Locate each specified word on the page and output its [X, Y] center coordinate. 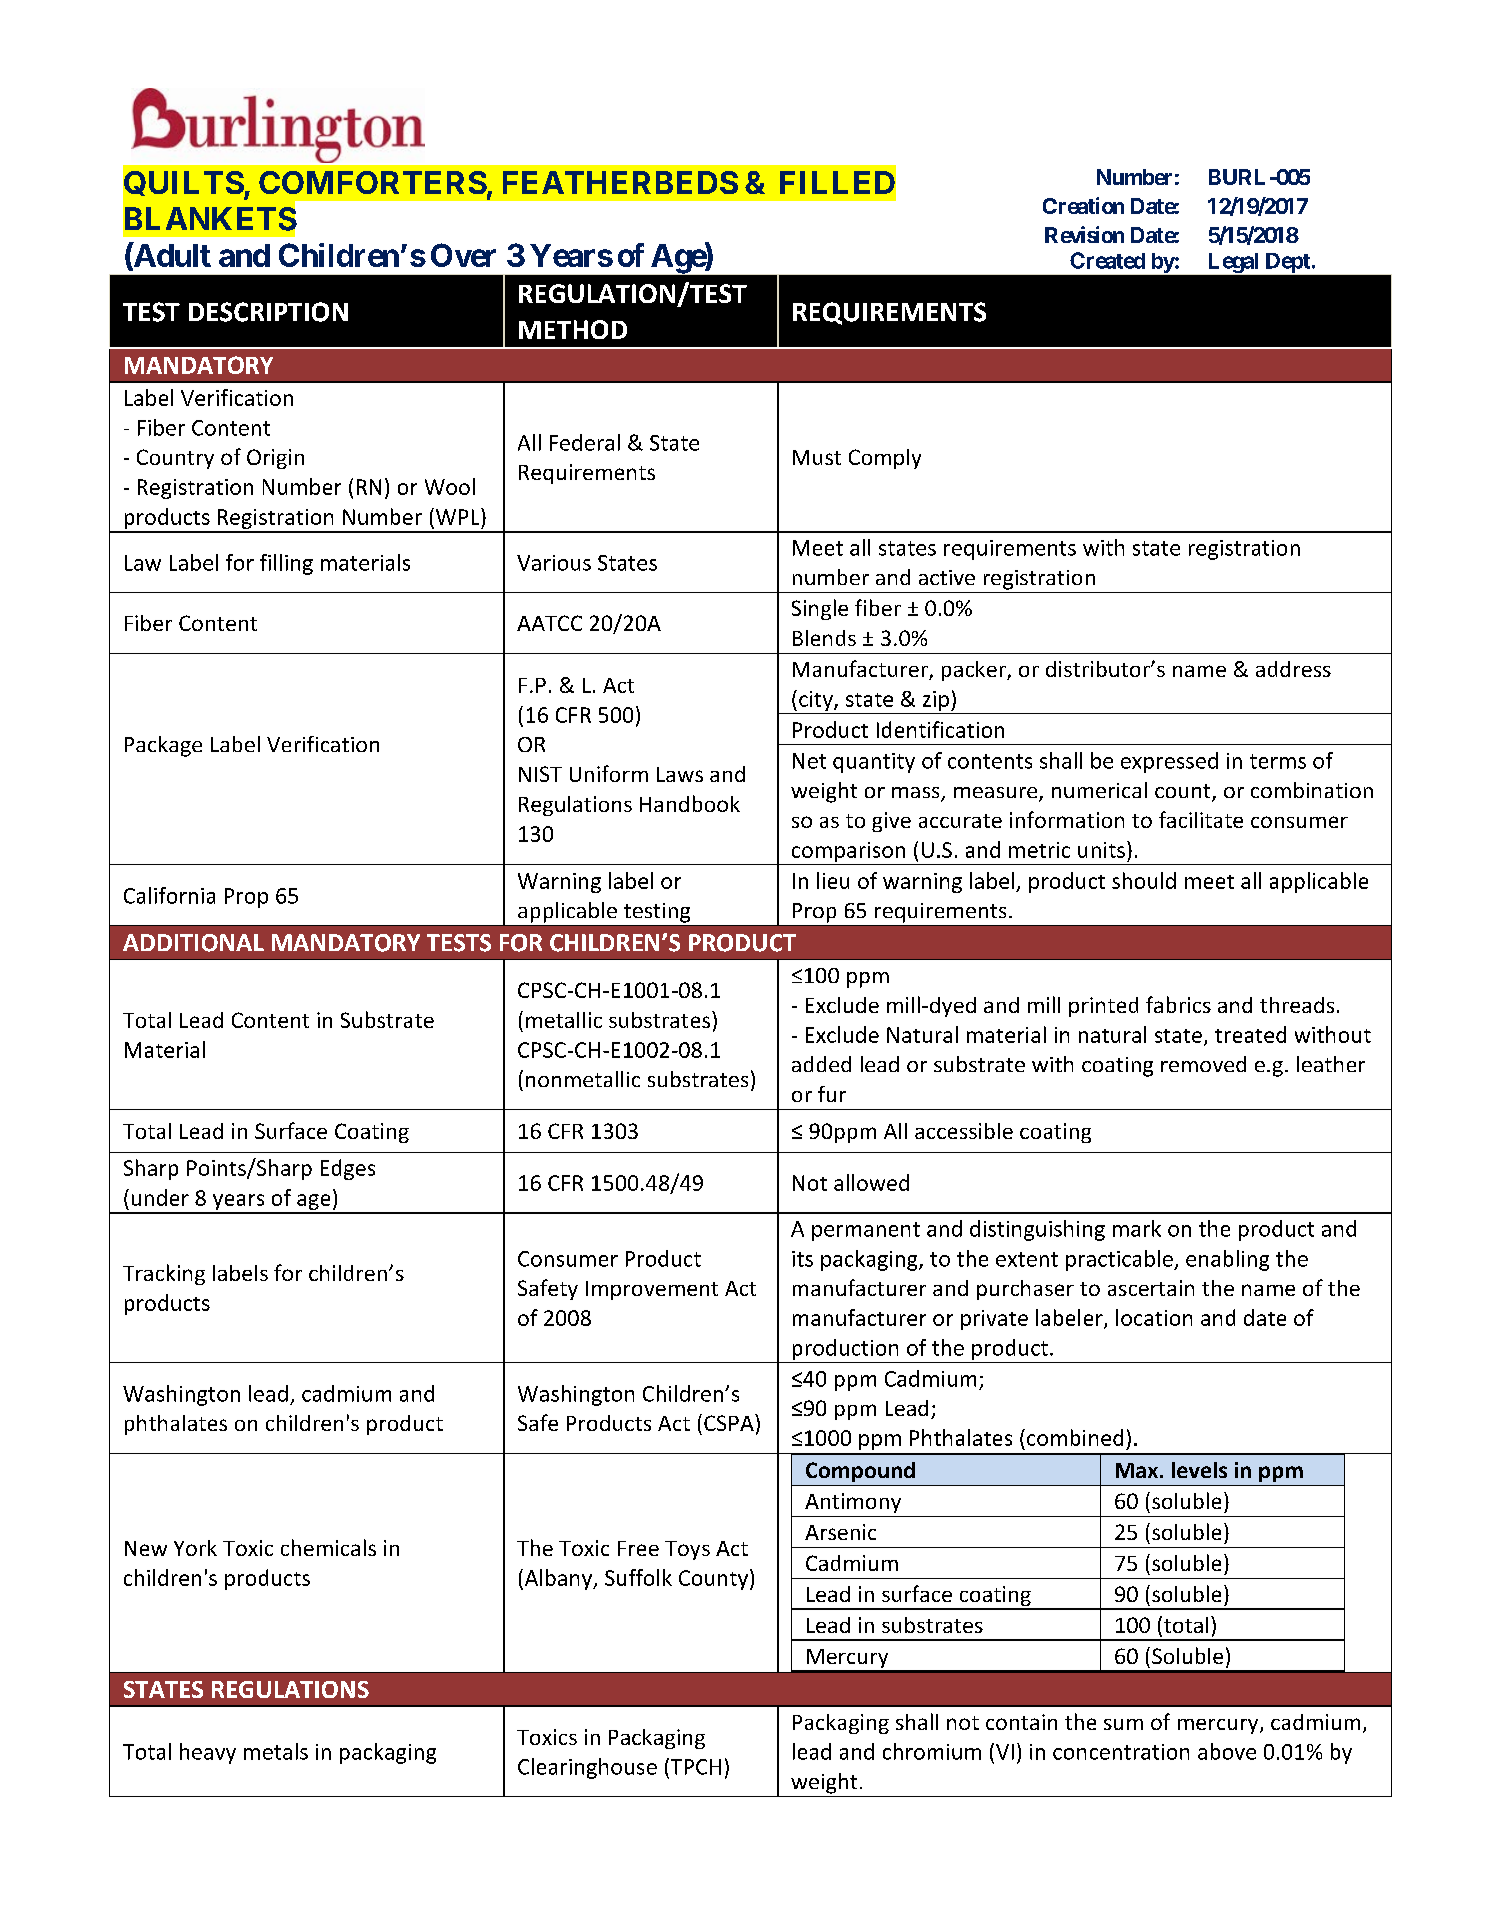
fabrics [1178, 1004]
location [1154, 1317]
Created [1107, 260]
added [821, 1064]
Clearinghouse [587, 1768]
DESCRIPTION [268, 312]
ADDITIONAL [193, 943]
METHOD [573, 329]
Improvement [652, 1290]
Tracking [164, 1274]
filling [286, 564]
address [1293, 669]
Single [820, 609]
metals [276, 1751]
